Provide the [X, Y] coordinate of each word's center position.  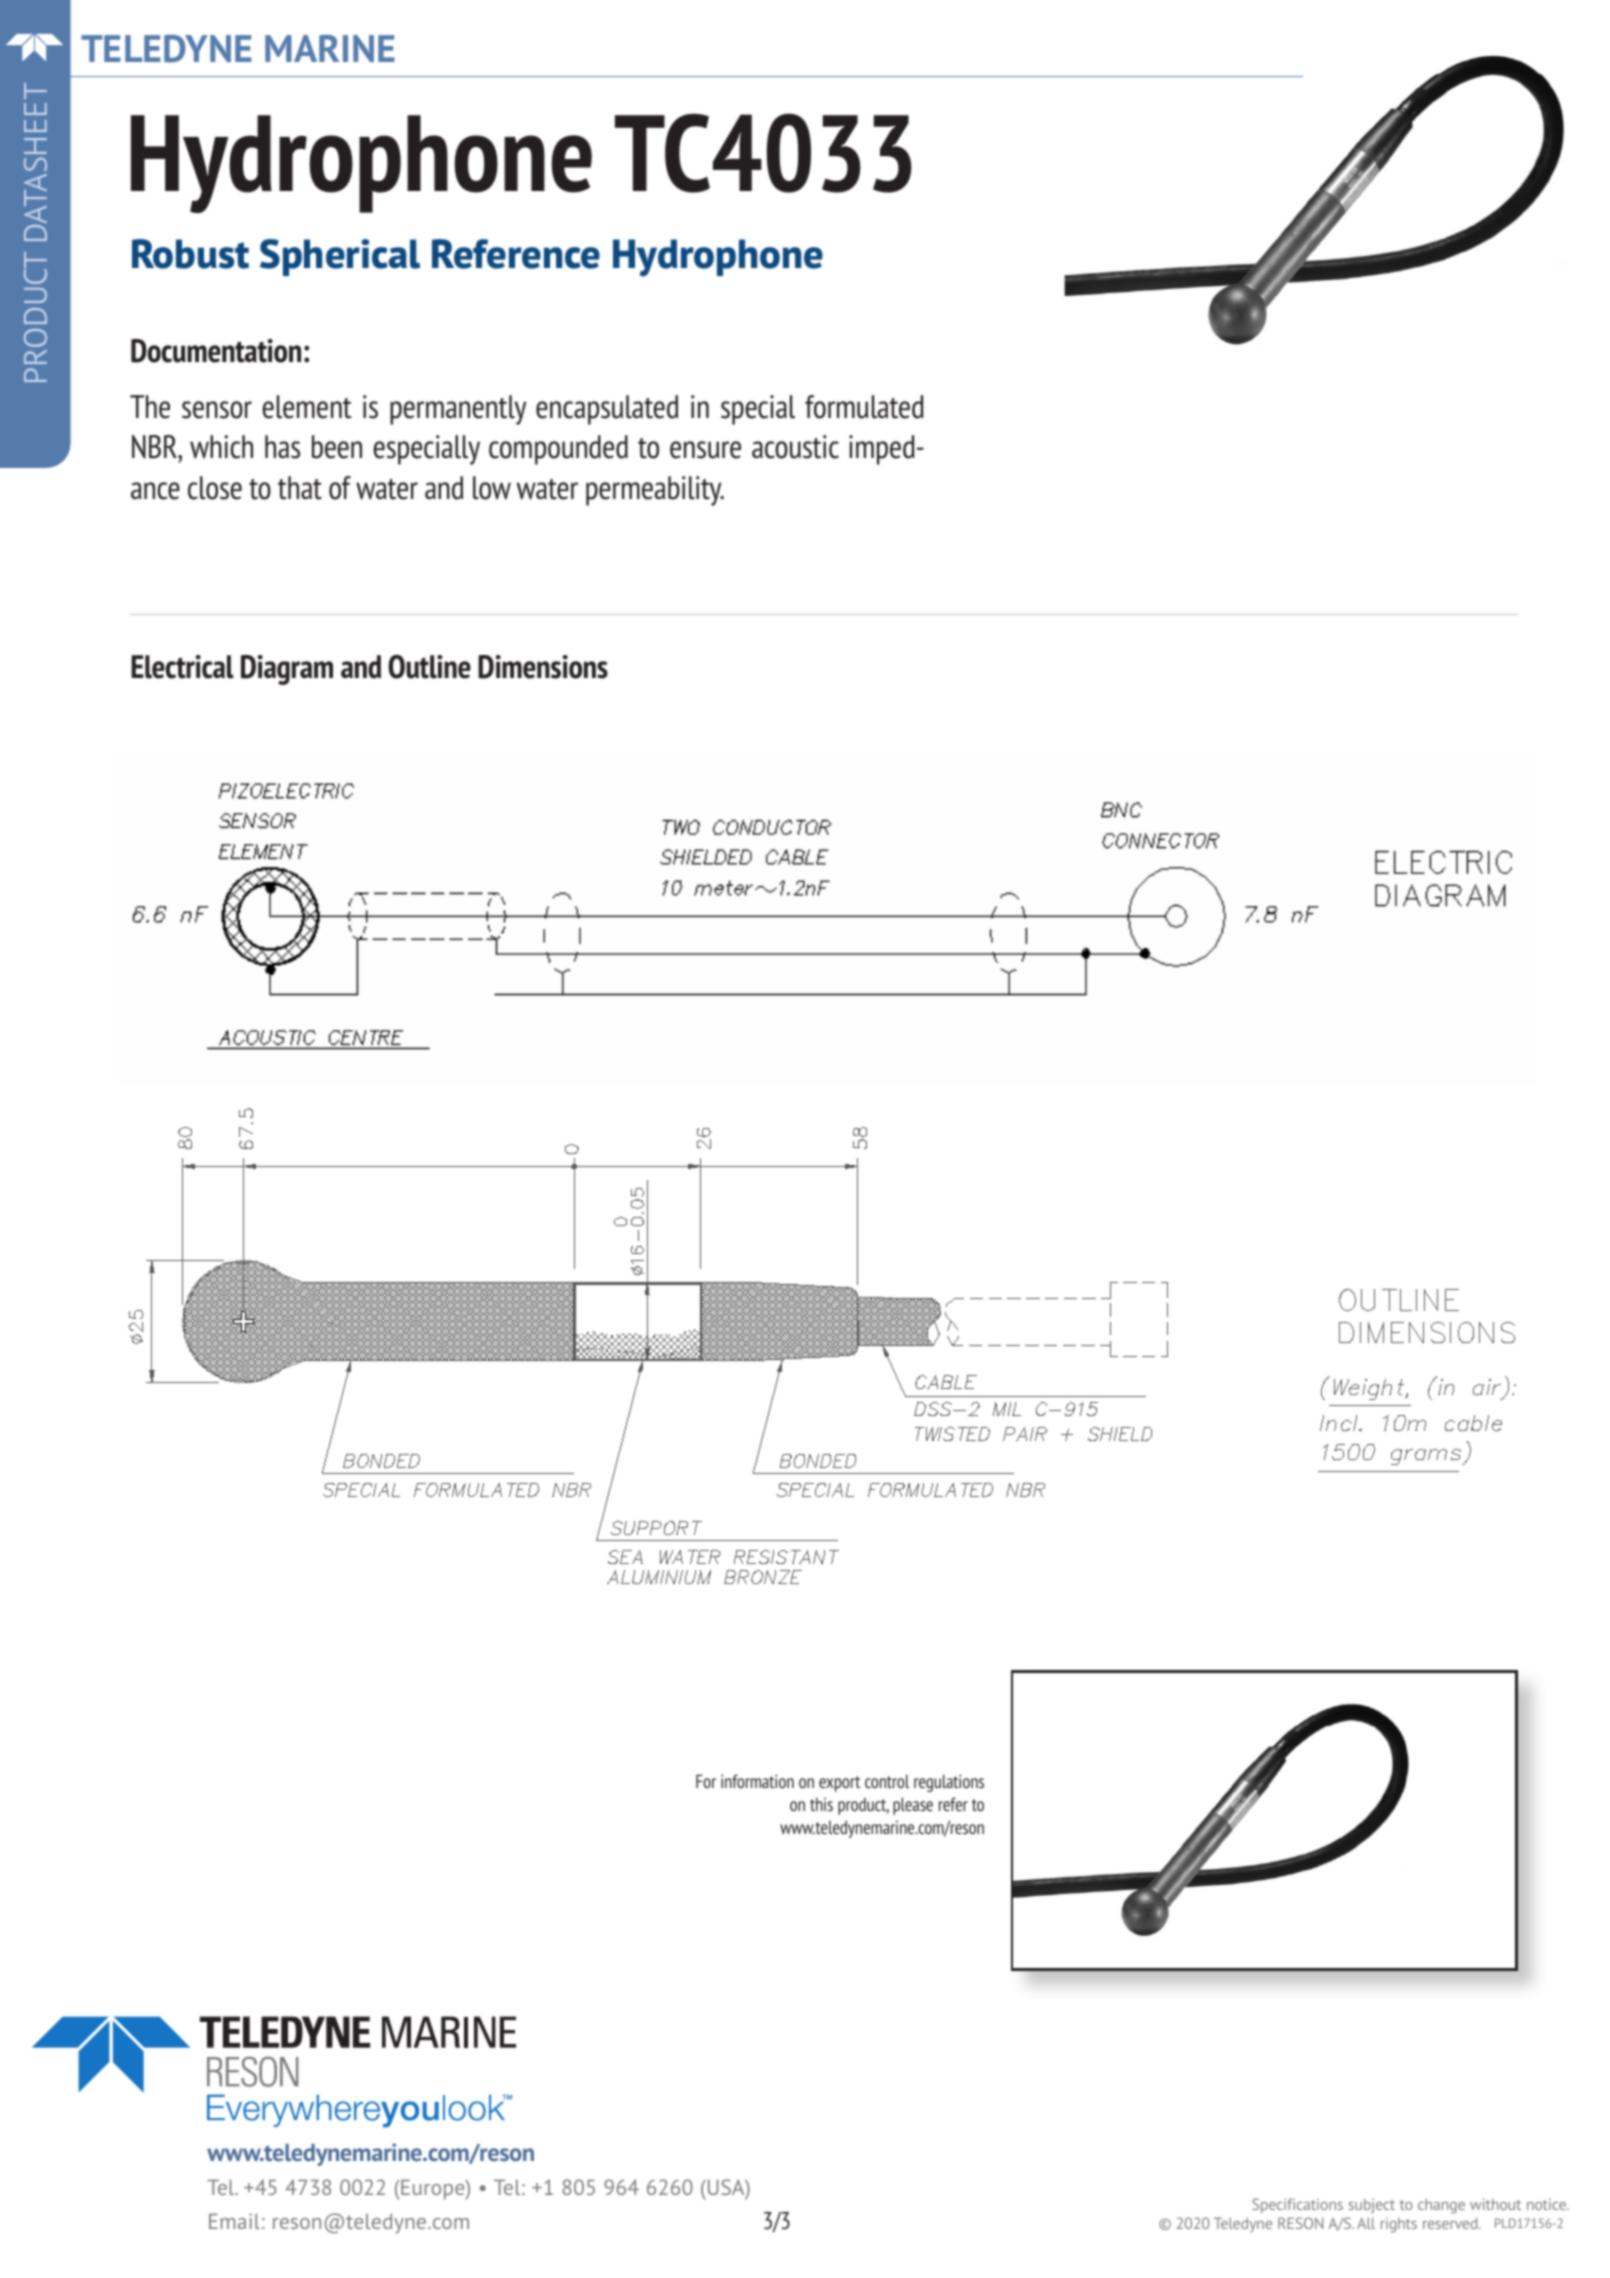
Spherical [340, 257]
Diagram [287, 670]
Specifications [1297, 2205]
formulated [864, 407]
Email [234, 2221]
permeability [655, 491]
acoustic [795, 447]
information [757, 1781]
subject [1371, 2205]
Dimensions [543, 667]
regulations [949, 1783]
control [887, 1781]
